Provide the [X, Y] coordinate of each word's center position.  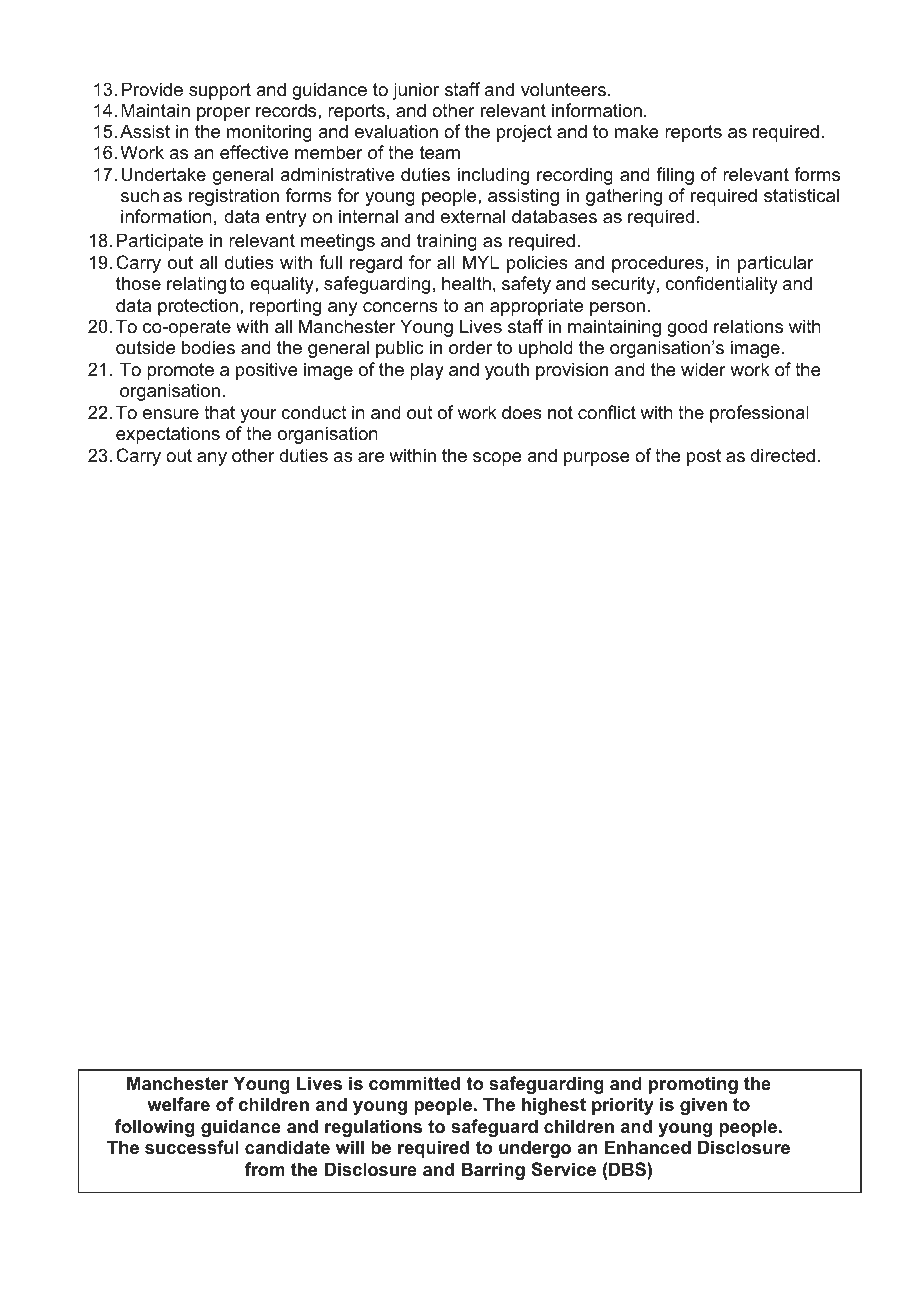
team [440, 153]
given [703, 1106]
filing [675, 176]
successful [192, 1147]
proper [223, 114]
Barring [493, 1171]
